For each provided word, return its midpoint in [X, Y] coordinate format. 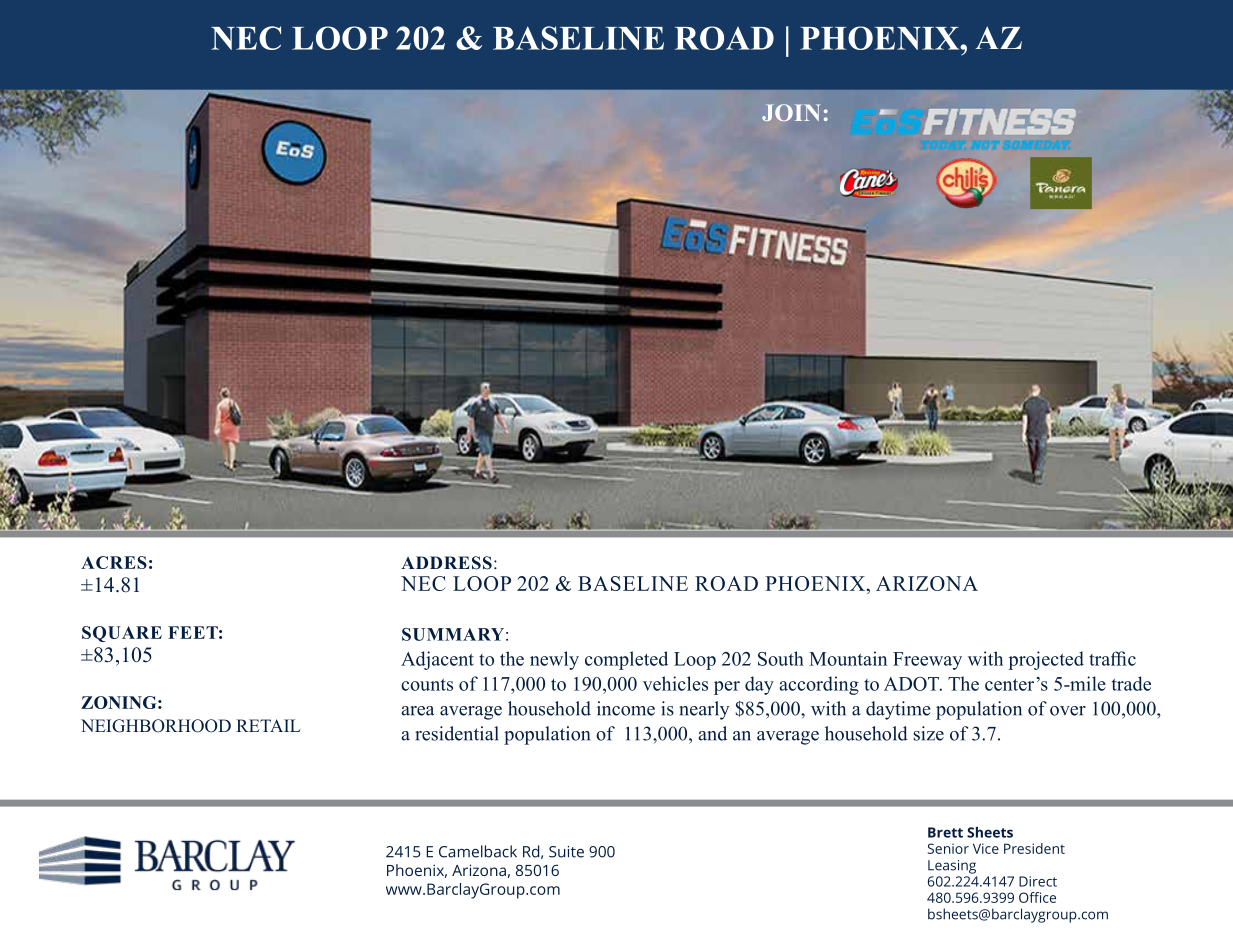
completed [626, 660]
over [1068, 711]
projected [1046, 660]
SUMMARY [453, 634]
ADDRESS [446, 563]
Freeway [927, 661]
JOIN [791, 112]
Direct [1038, 881]
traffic [1112, 658]
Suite [566, 852]
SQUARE [122, 634]
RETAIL [268, 725]
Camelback [478, 851]
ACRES [114, 562]
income [626, 708]
